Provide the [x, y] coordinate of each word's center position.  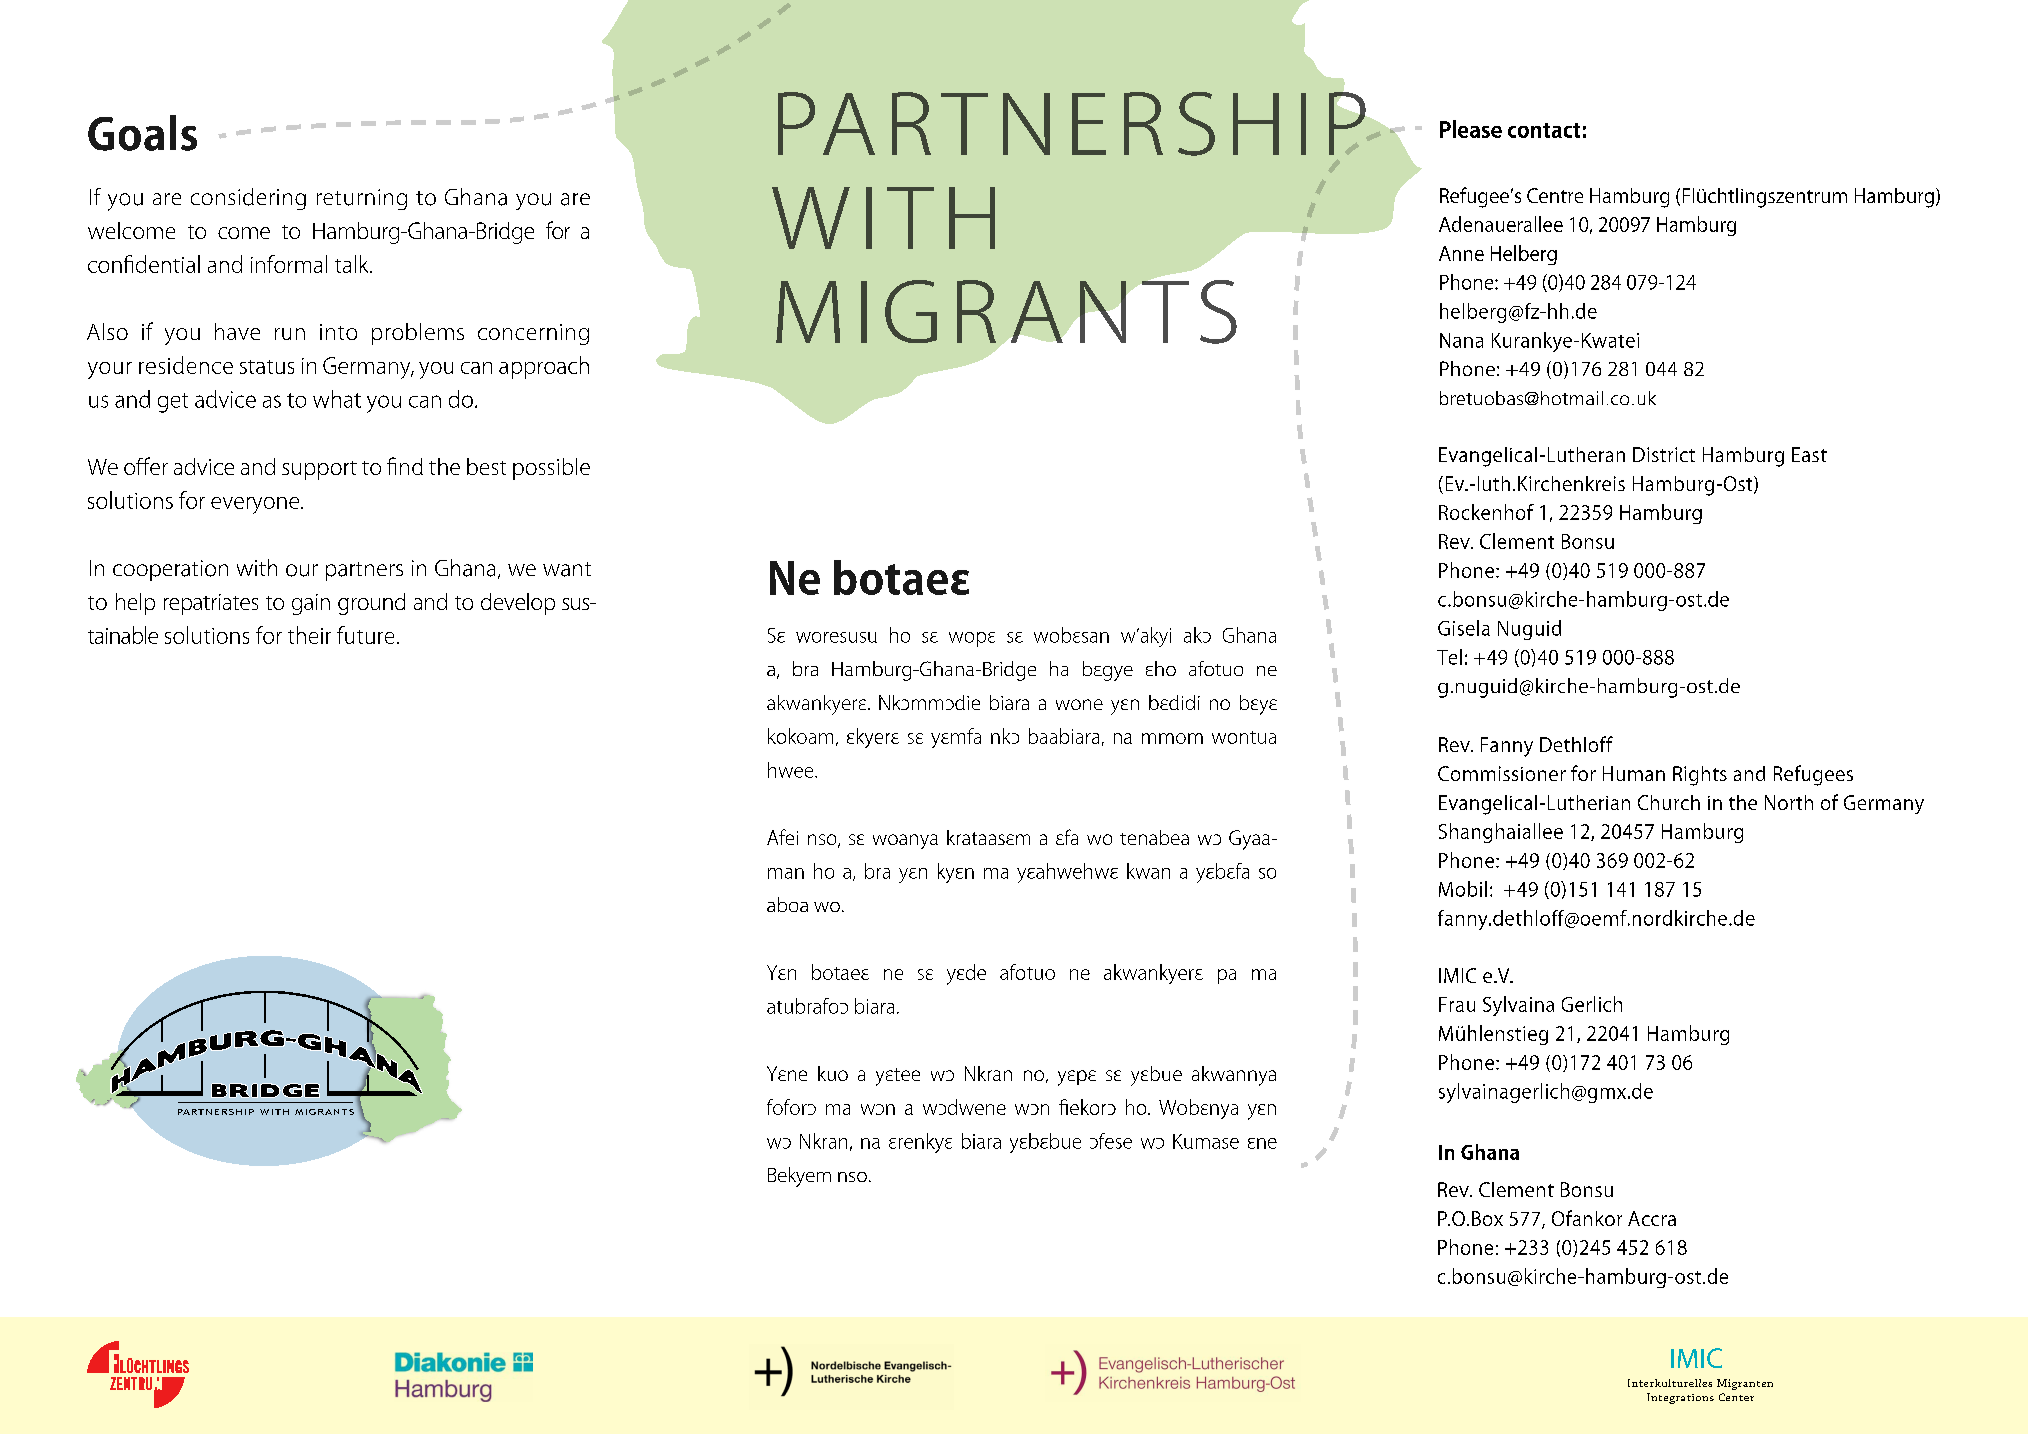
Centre [1555, 195]
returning [362, 199]
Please [1471, 129]
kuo [833, 1073]
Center [1736, 1397]
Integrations [1680, 1398]
